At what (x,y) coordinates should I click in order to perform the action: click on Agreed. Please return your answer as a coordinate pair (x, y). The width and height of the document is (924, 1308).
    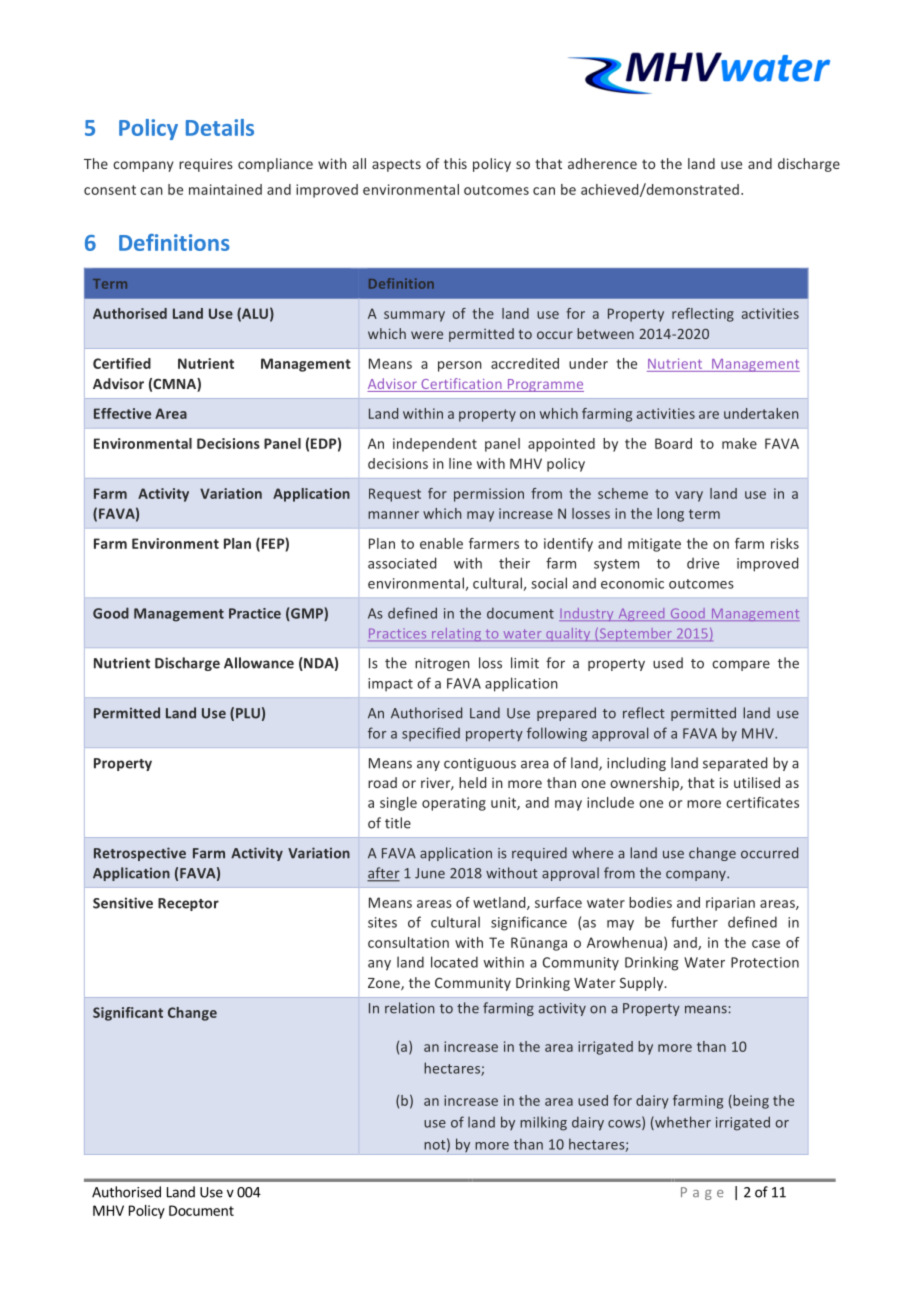
    Looking at the image, I should click on (641, 614).
